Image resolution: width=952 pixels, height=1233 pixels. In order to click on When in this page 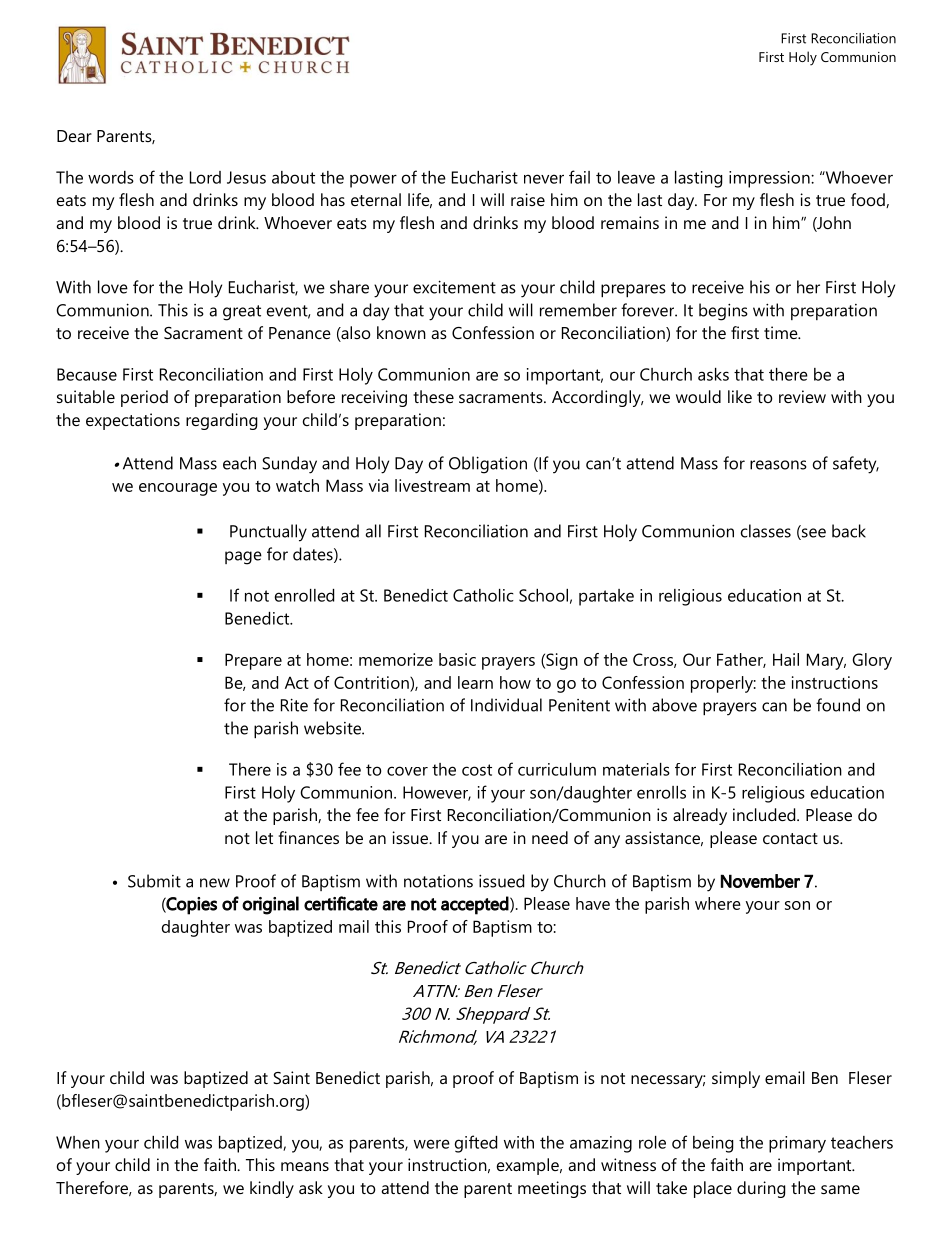, I will do `click(78, 1142)`.
